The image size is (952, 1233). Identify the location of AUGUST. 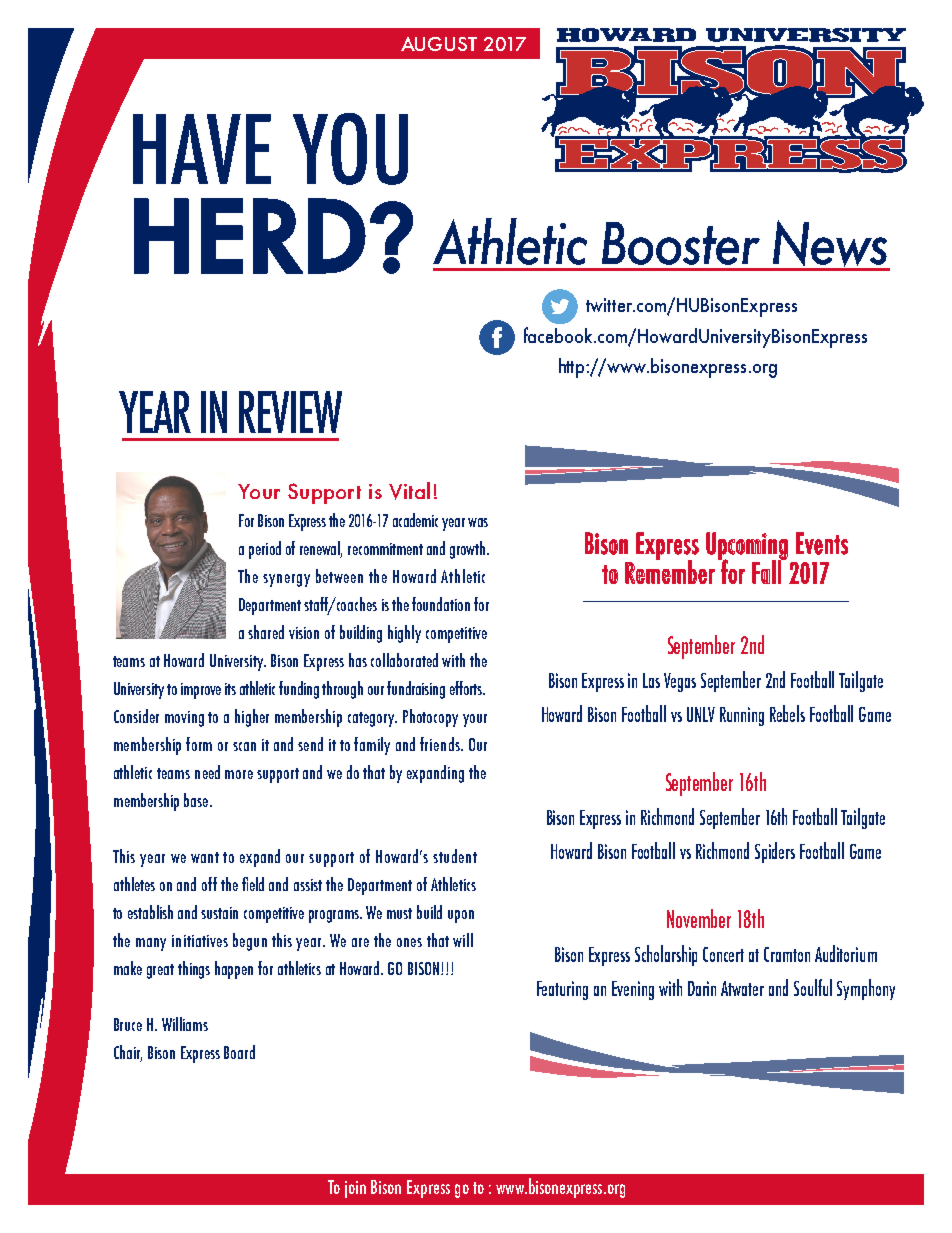
(439, 44).
